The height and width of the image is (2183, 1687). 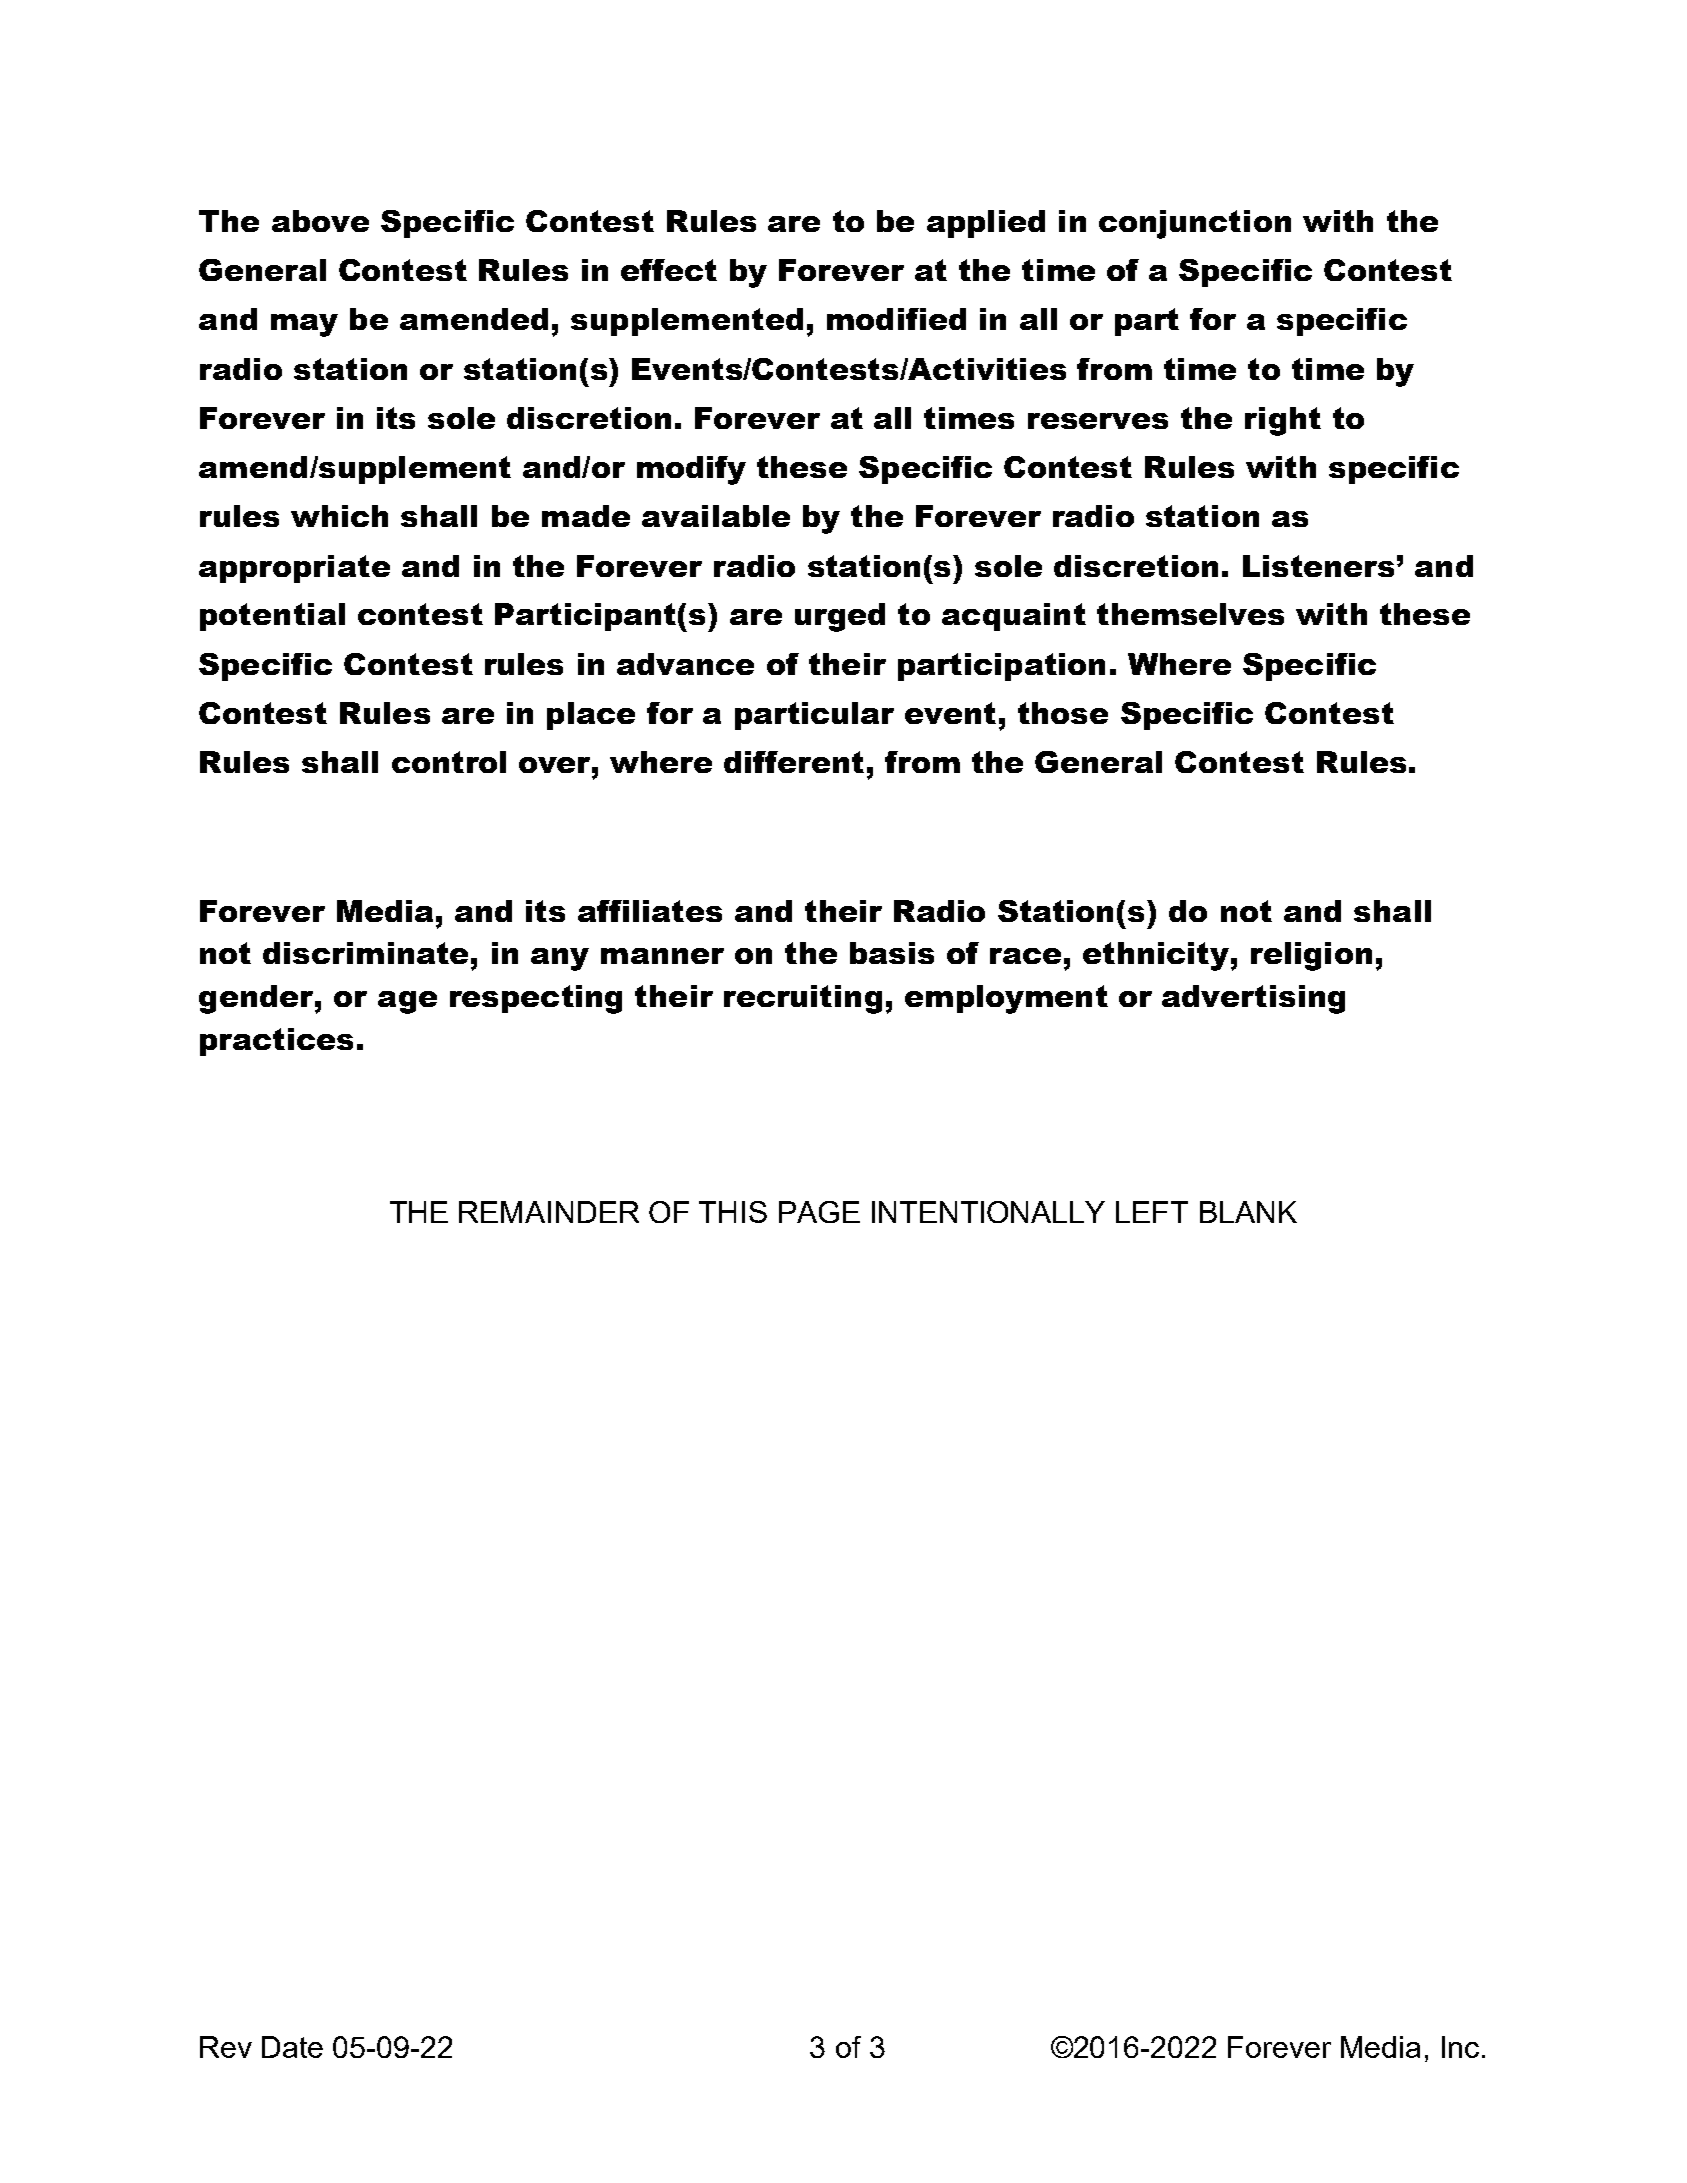 What do you see at coordinates (292, 2047) in the image?
I see `Date` at bounding box center [292, 2047].
